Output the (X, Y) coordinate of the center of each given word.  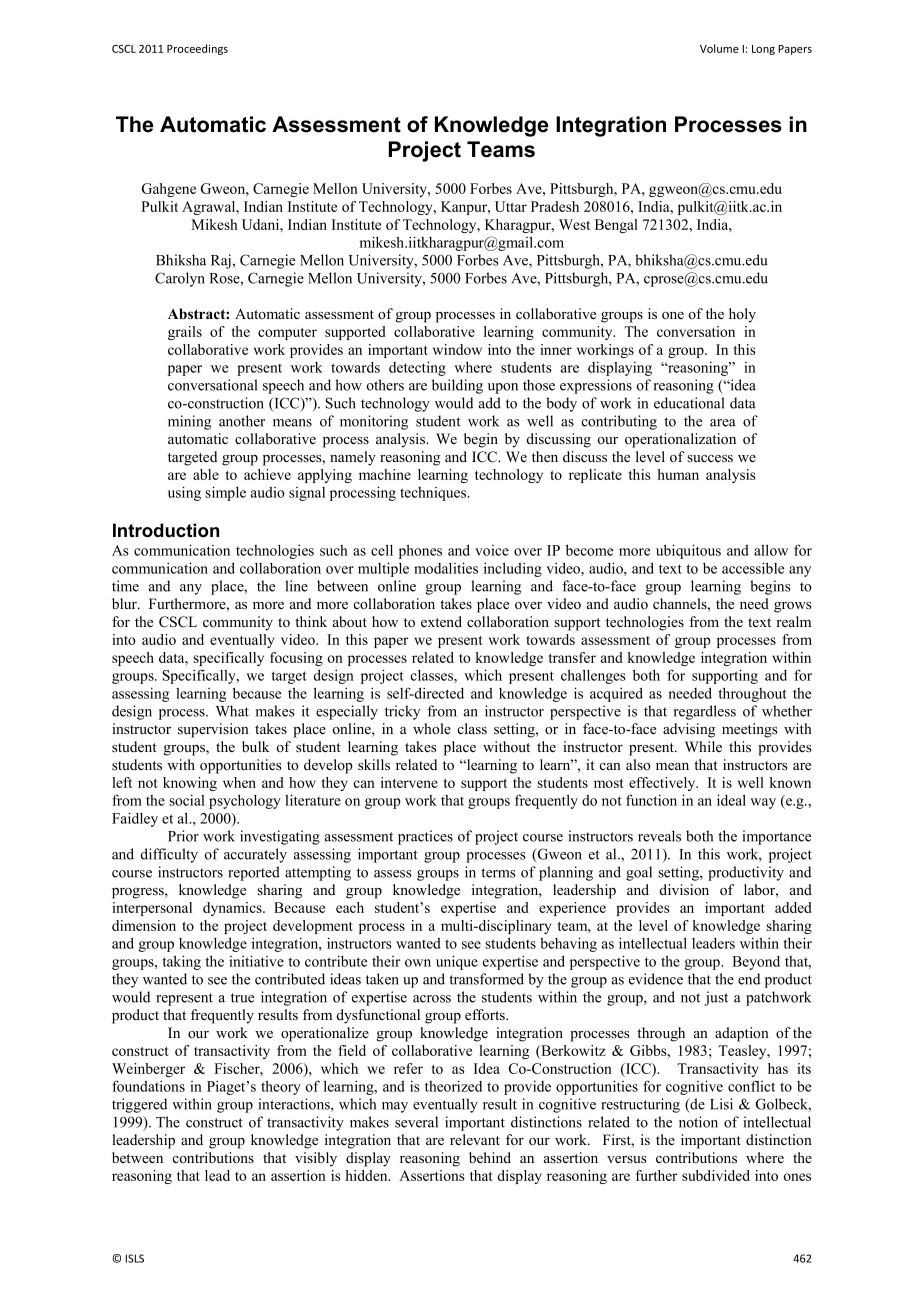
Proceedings (197, 49)
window (457, 349)
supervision (213, 730)
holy (742, 315)
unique (457, 962)
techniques (434, 494)
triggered (139, 1105)
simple (225, 493)
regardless (705, 712)
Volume (719, 48)
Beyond (756, 963)
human (678, 474)
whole (432, 728)
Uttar (511, 206)
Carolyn (180, 279)
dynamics (233, 909)
